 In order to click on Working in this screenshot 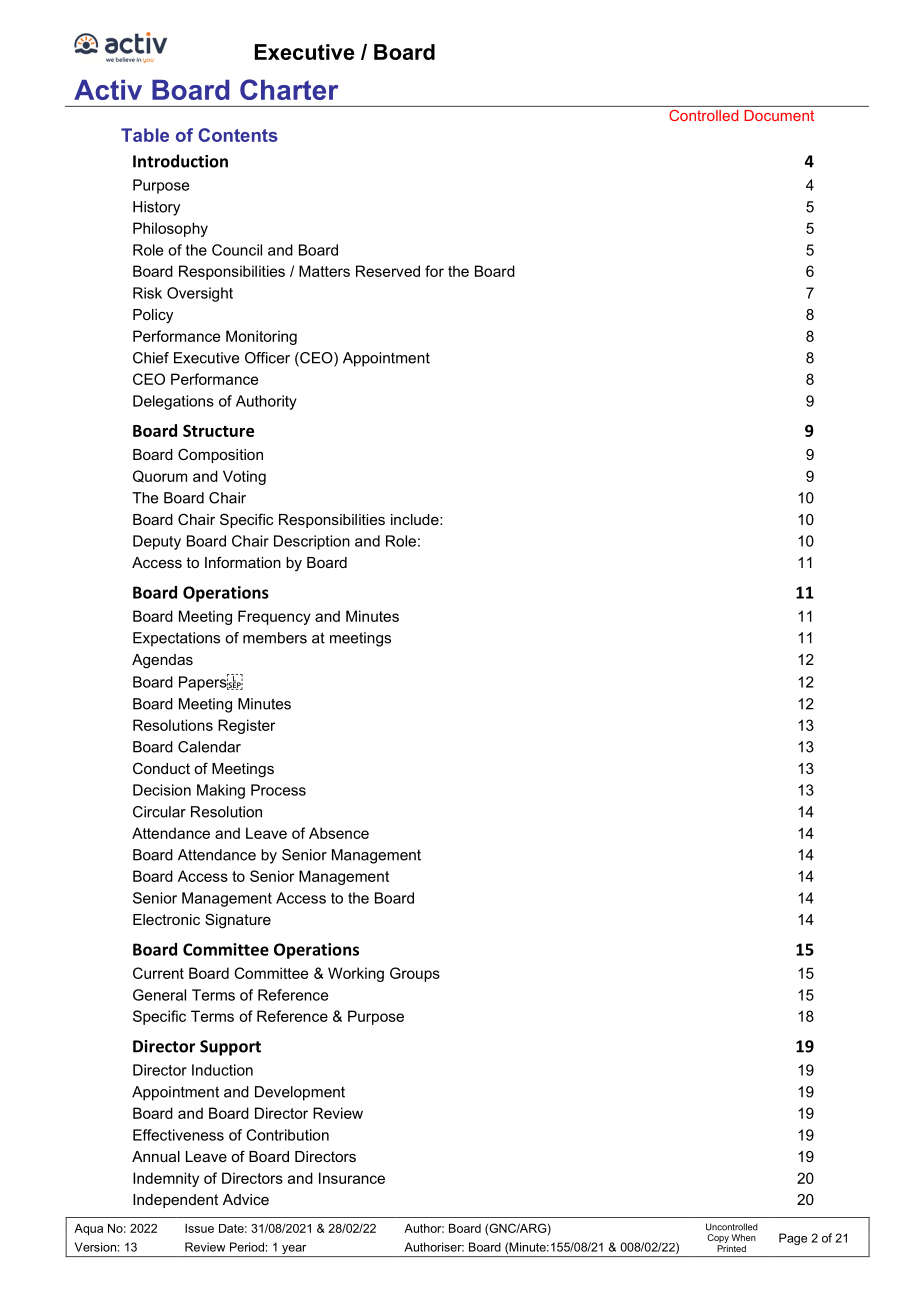, I will do `click(356, 974)`.
